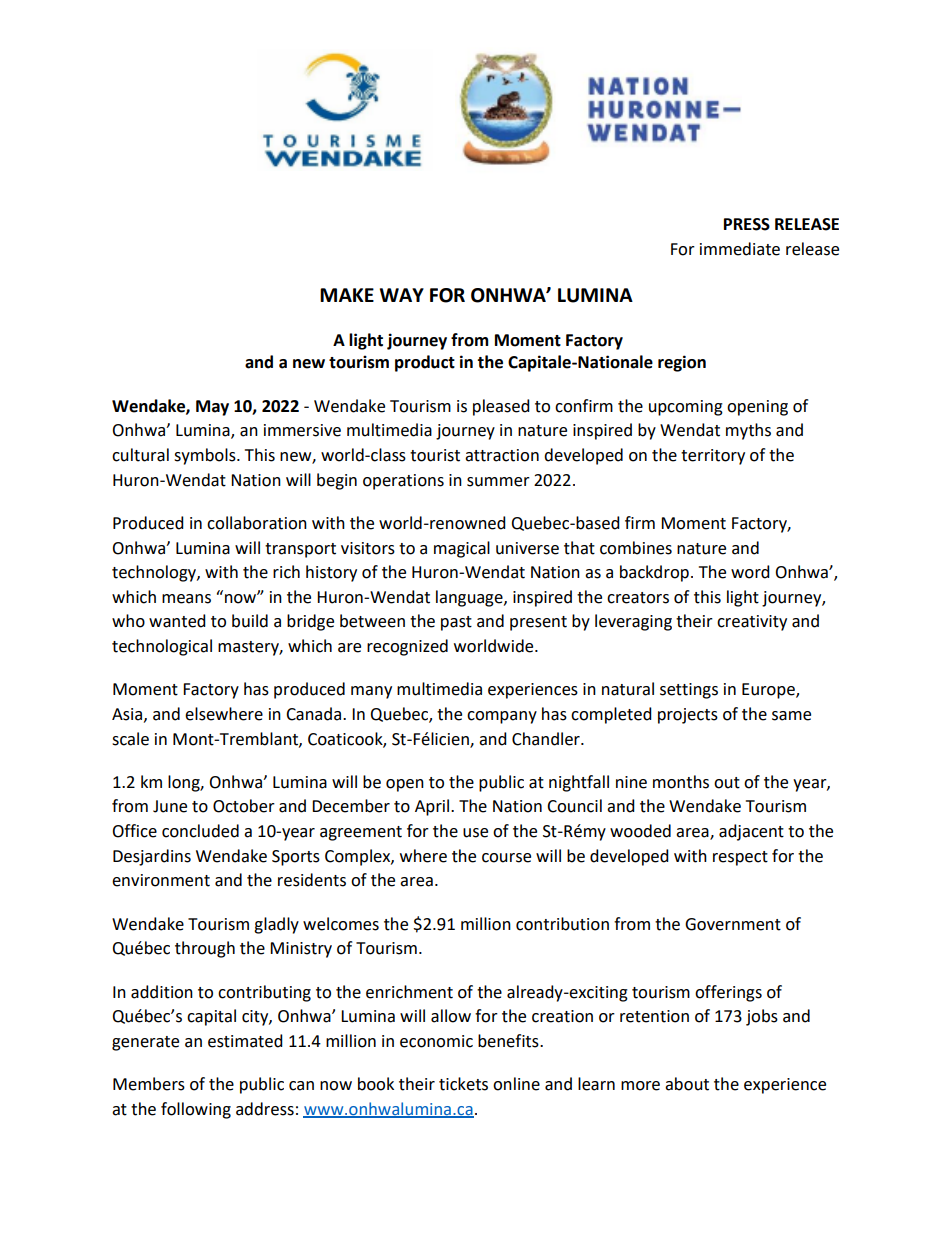 Image resolution: width=952 pixels, height=1233 pixels. Describe the element at coordinates (402, 295) in the screenshot. I see `WAY` at that location.
